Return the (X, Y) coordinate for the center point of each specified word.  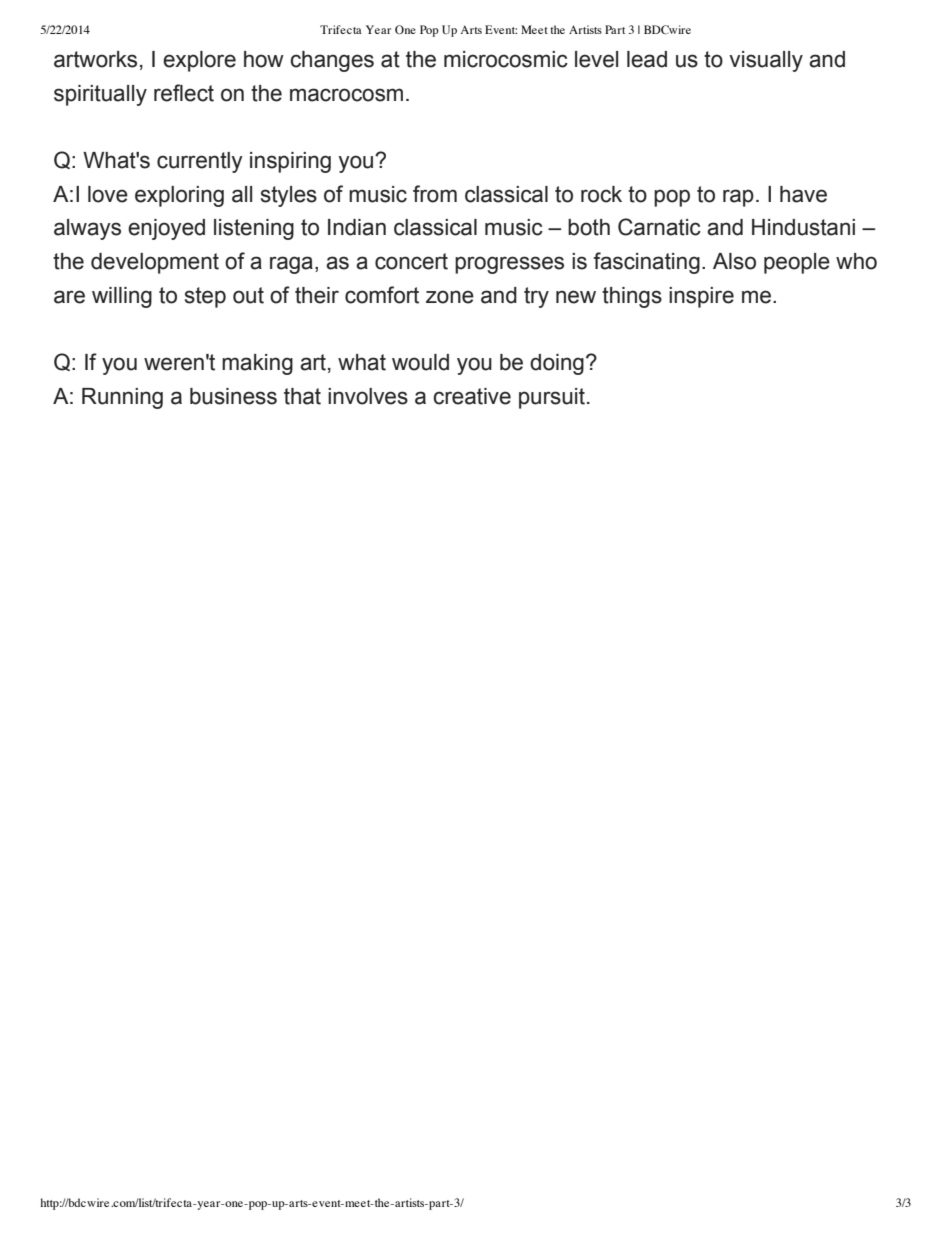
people (797, 263)
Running (122, 398)
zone (450, 297)
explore (199, 61)
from (435, 194)
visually (766, 61)
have (803, 194)
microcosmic (506, 59)
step (205, 297)
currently (200, 162)
